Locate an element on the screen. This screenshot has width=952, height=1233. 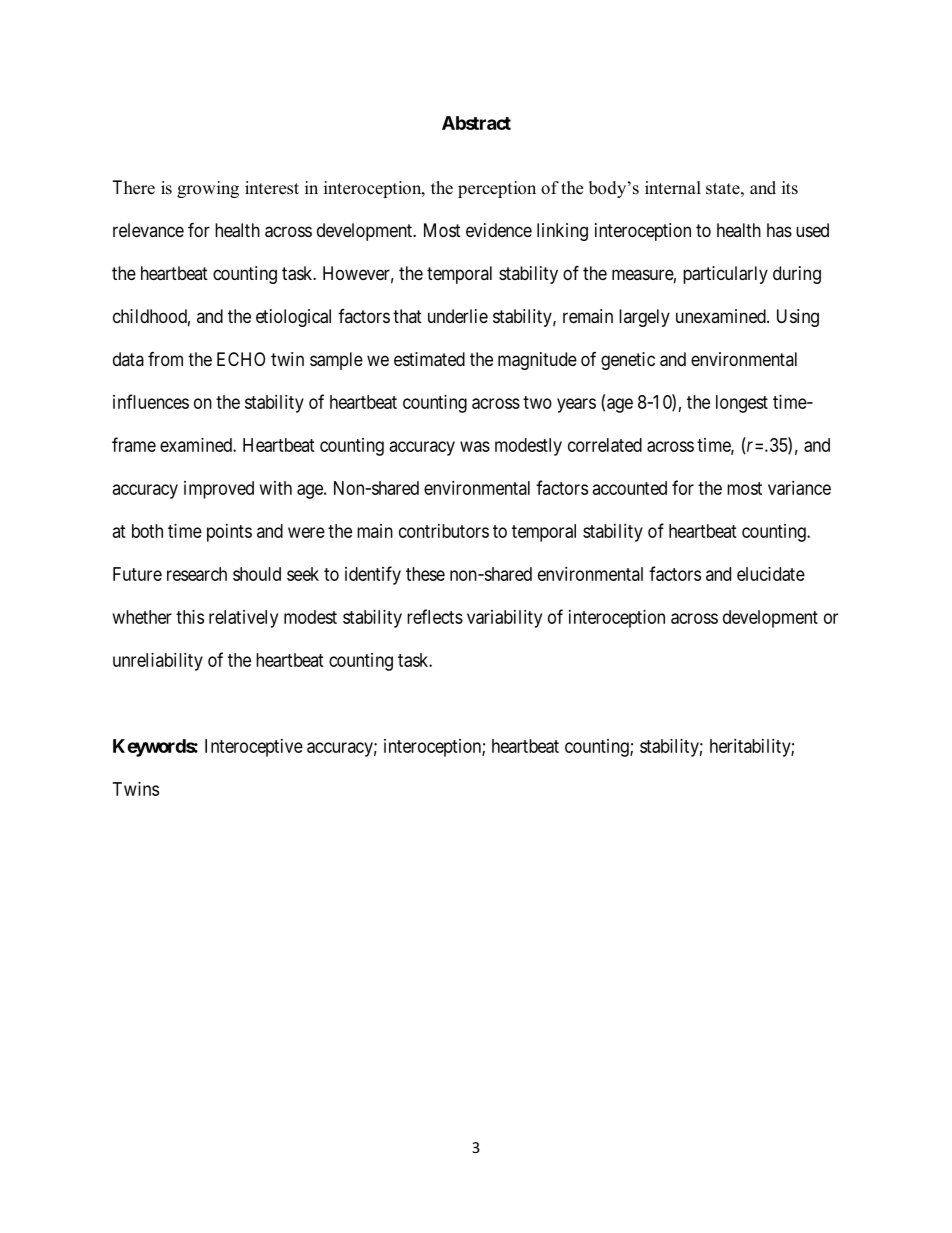
internal is located at coordinates (673, 188).
